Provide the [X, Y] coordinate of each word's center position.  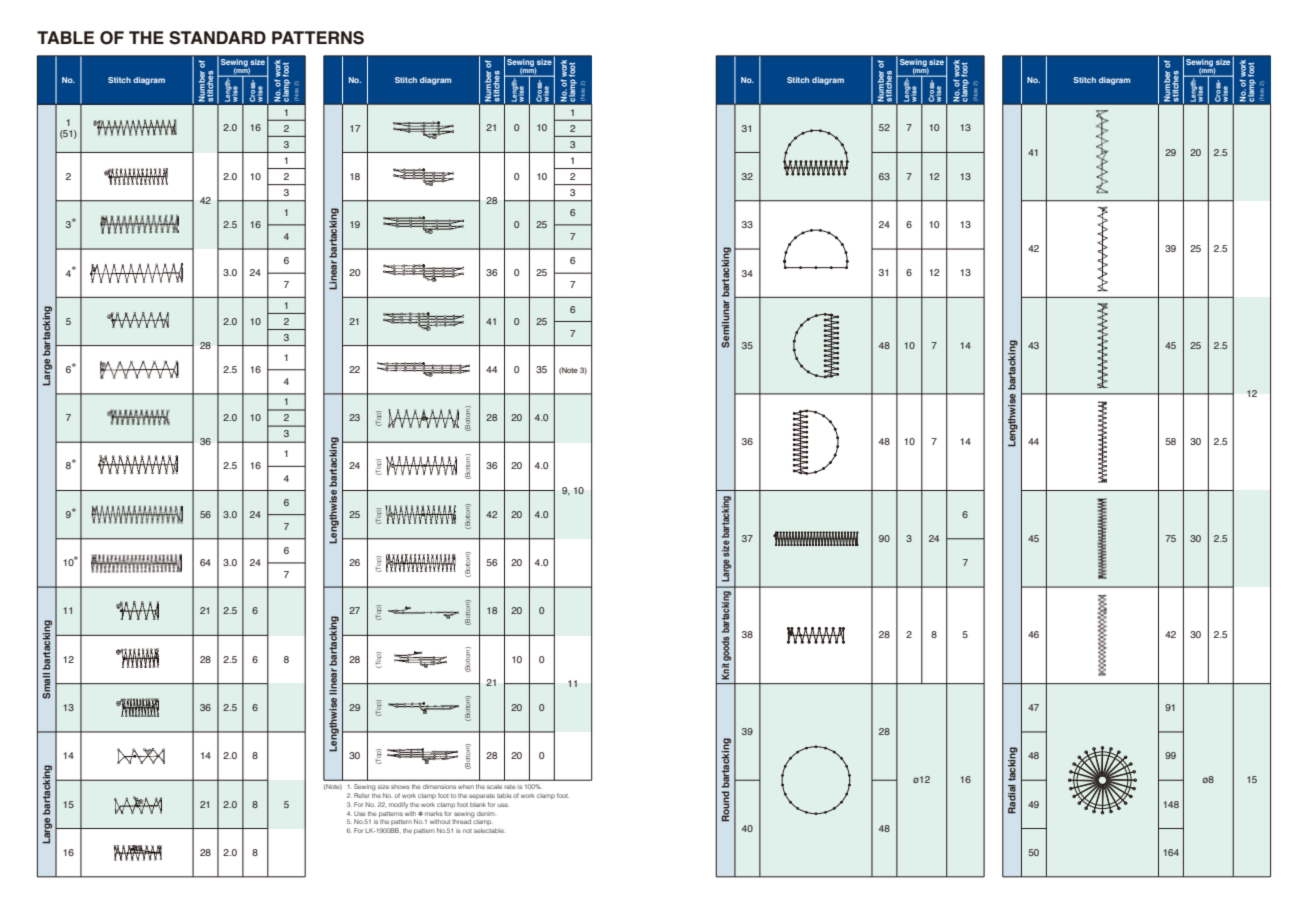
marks [434, 813]
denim [486, 813]
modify [398, 805]
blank [478, 804]
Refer [362, 795]
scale [494, 787]
